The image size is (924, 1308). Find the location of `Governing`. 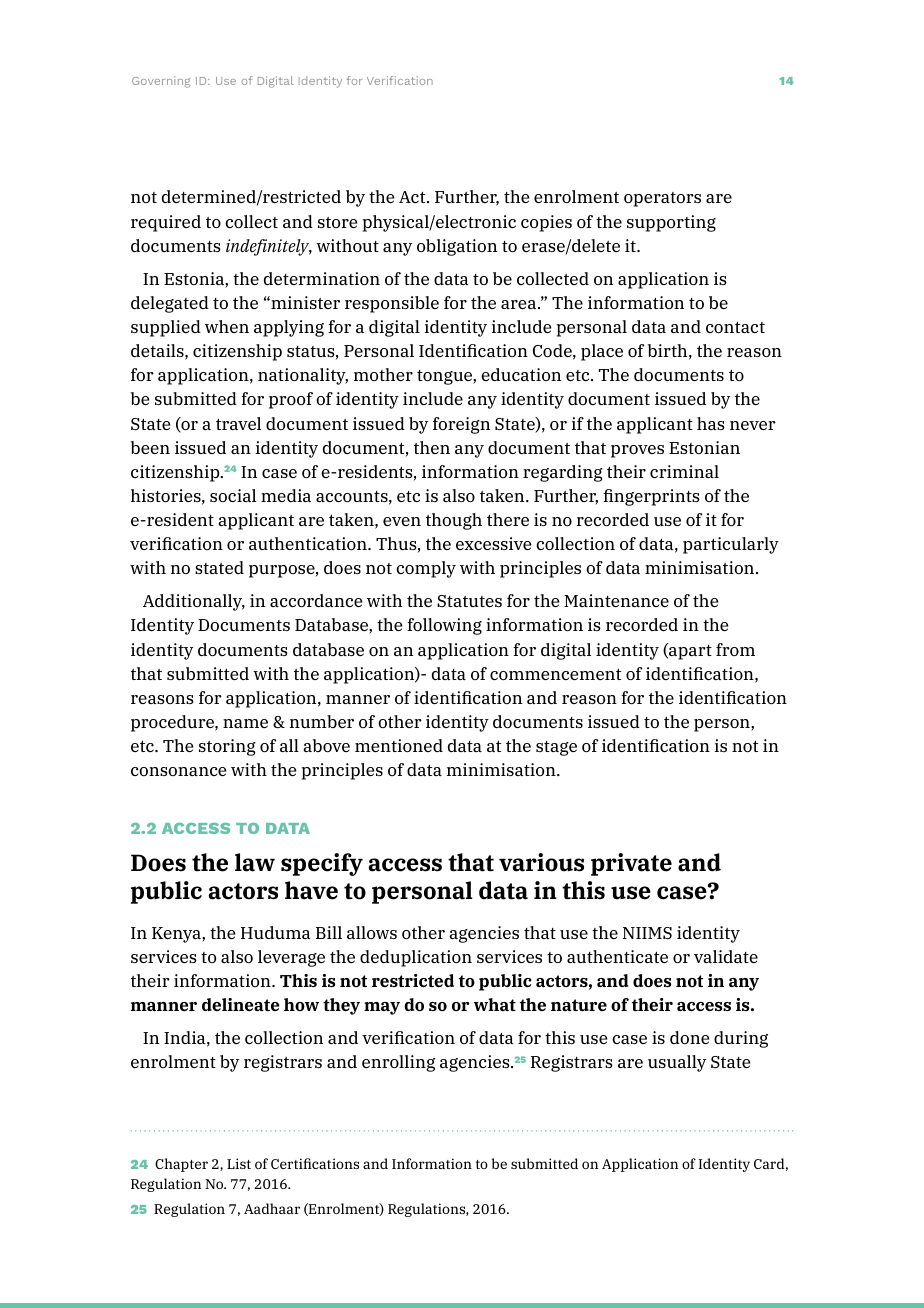

Governing is located at coordinates (161, 82).
